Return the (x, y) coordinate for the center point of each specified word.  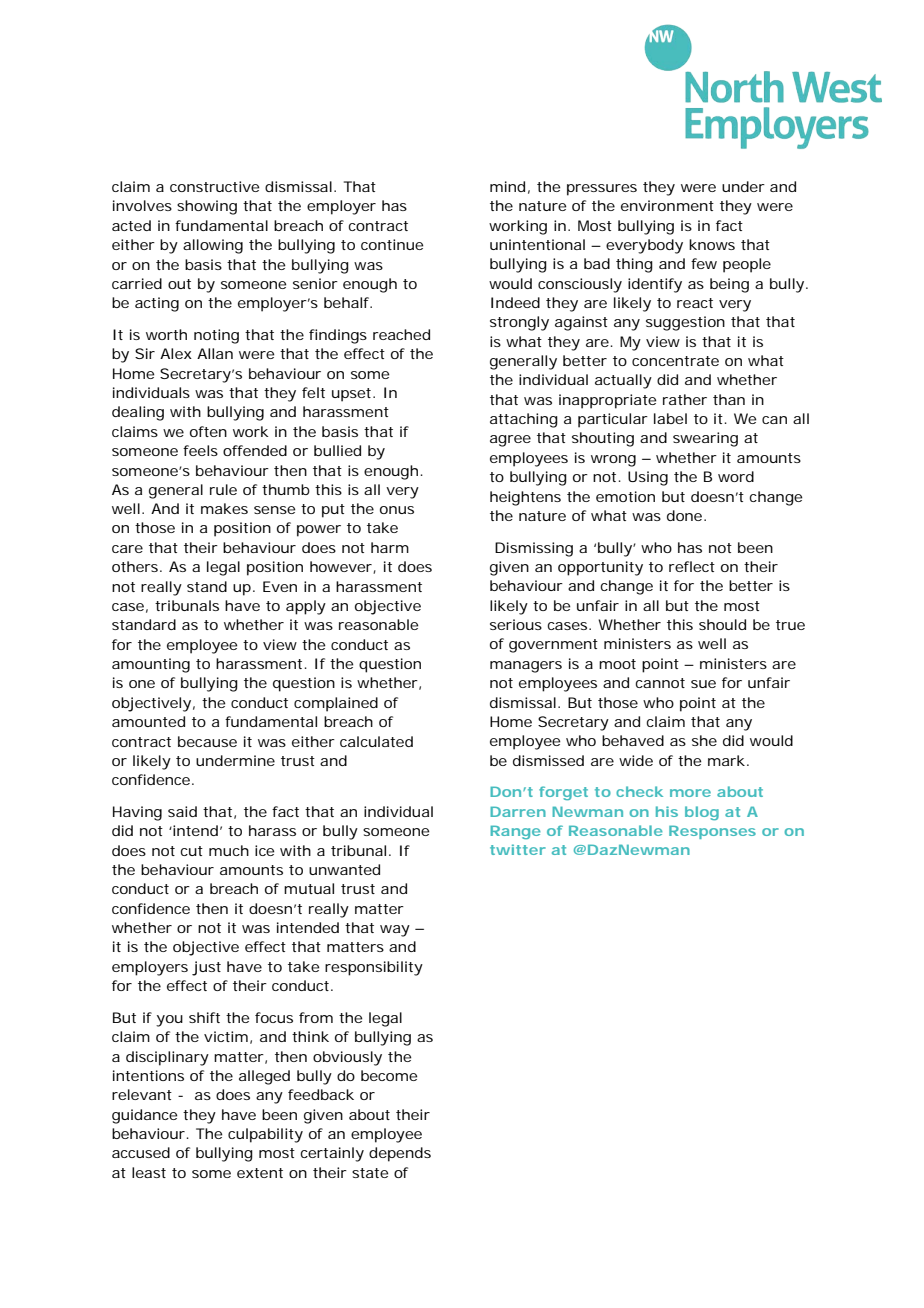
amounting (151, 665)
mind (507, 186)
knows (712, 244)
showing (207, 207)
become (389, 1075)
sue (703, 684)
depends (400, 1154)
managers (526, 667)
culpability (265, 1135)
